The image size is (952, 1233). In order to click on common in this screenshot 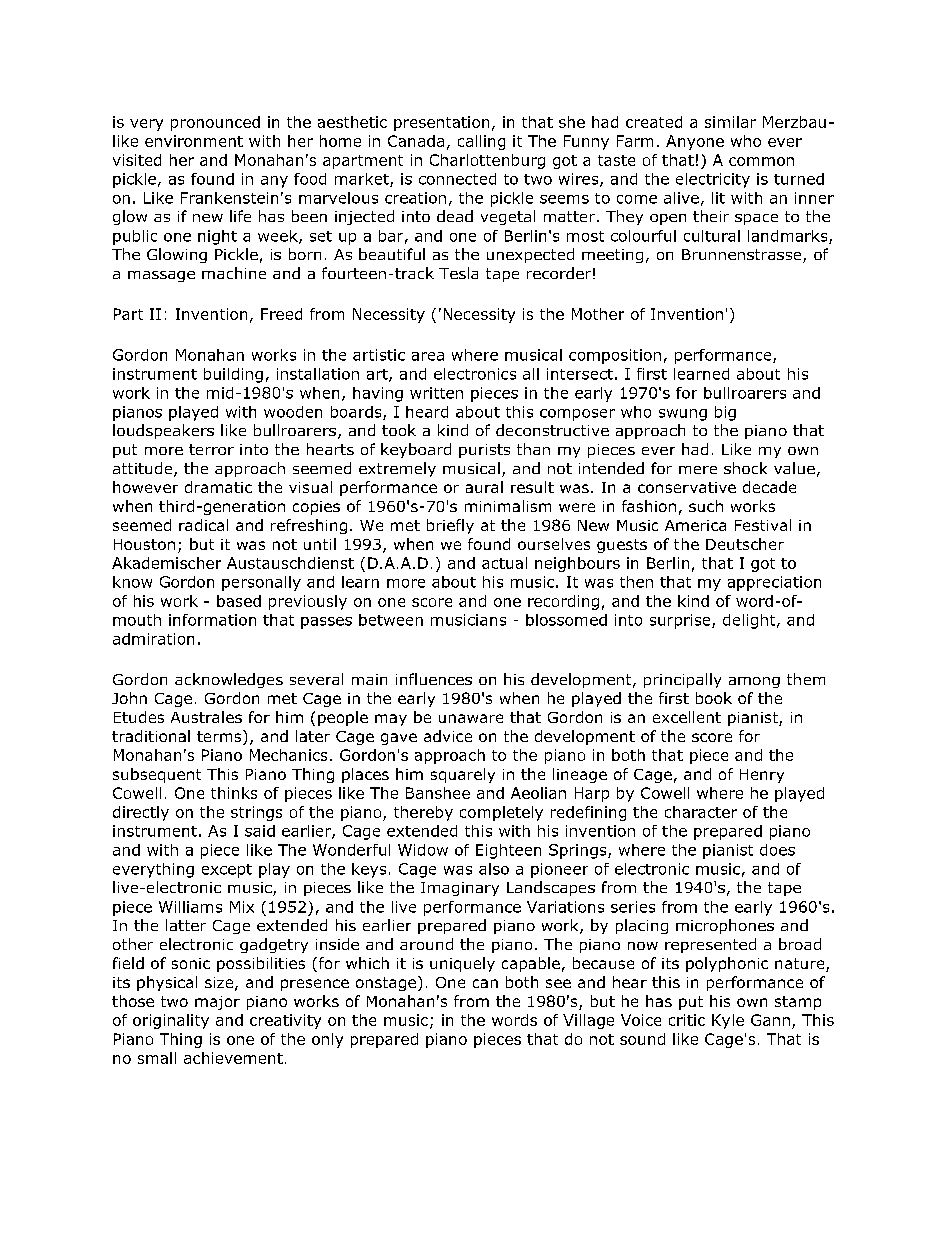, I will do `click(761, 161)`.
